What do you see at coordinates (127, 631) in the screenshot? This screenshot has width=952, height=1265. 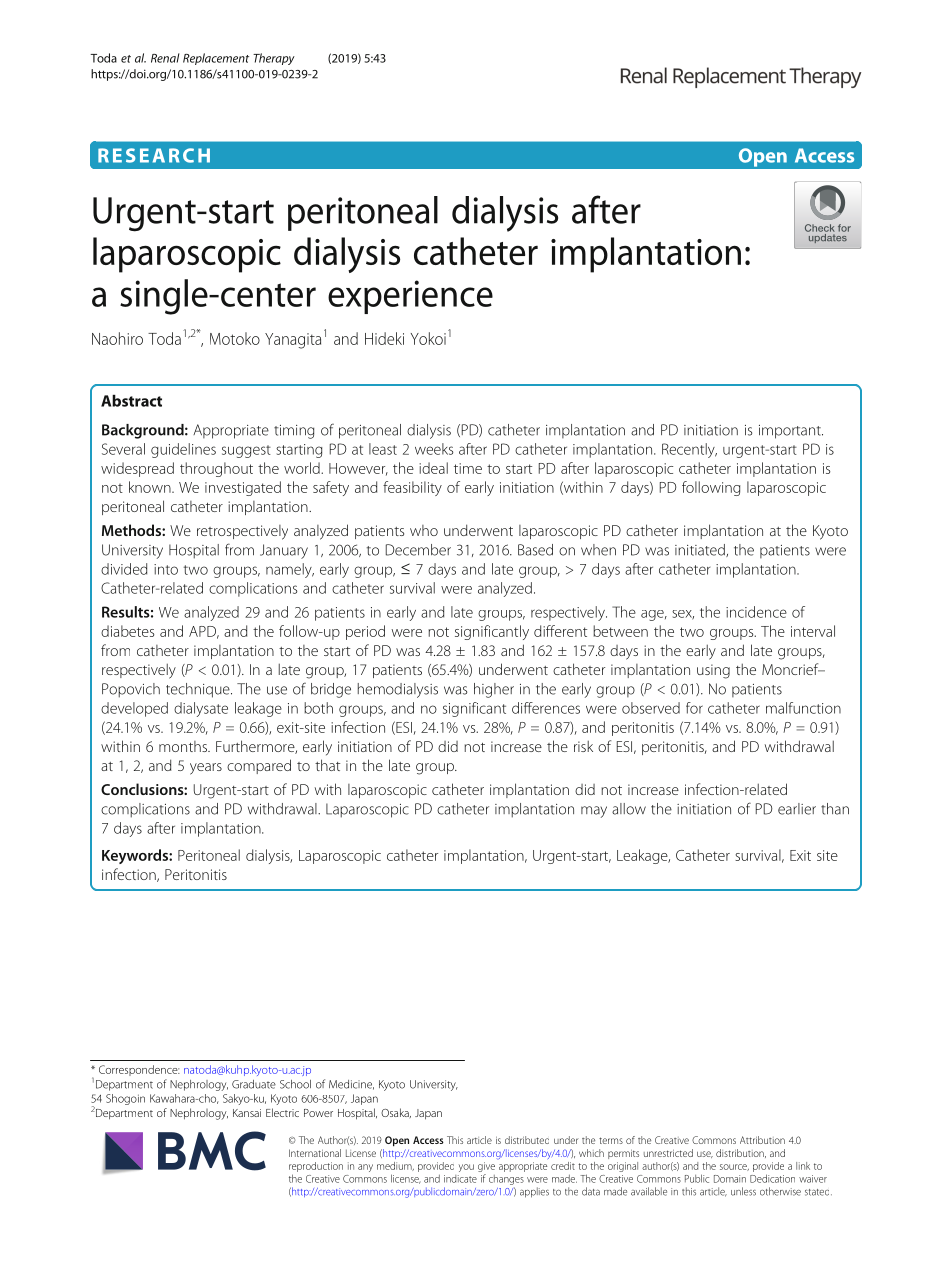 I see `diabetes` at bounding box center [127, 631].
